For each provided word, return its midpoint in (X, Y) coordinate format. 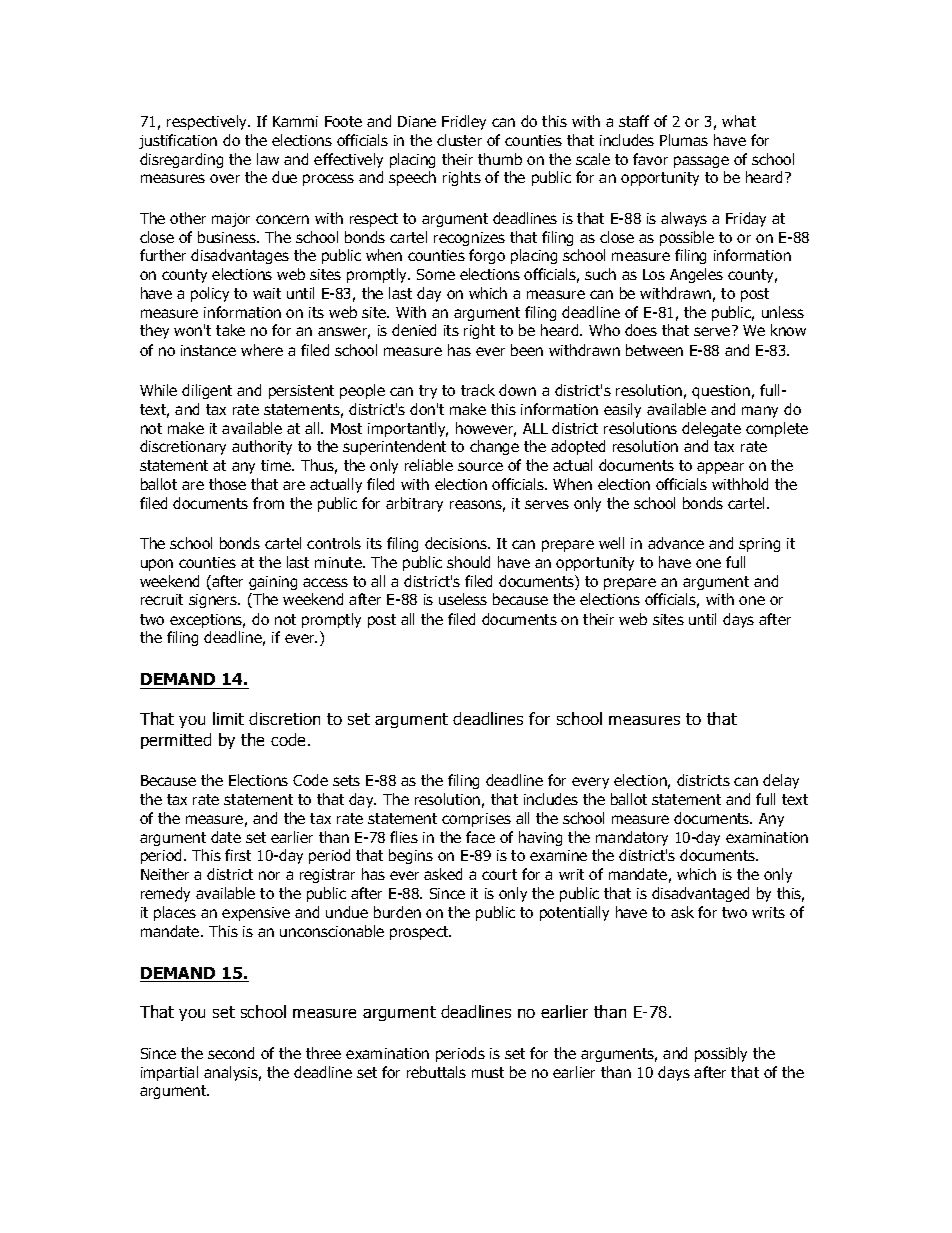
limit (228, 718)
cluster (459, 140)
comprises (476, 820)
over (225, 178)
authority (262, 447)
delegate (711, 429)
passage (701, 162)
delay (781, 781)
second (231, 1053)
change (494, 447)
